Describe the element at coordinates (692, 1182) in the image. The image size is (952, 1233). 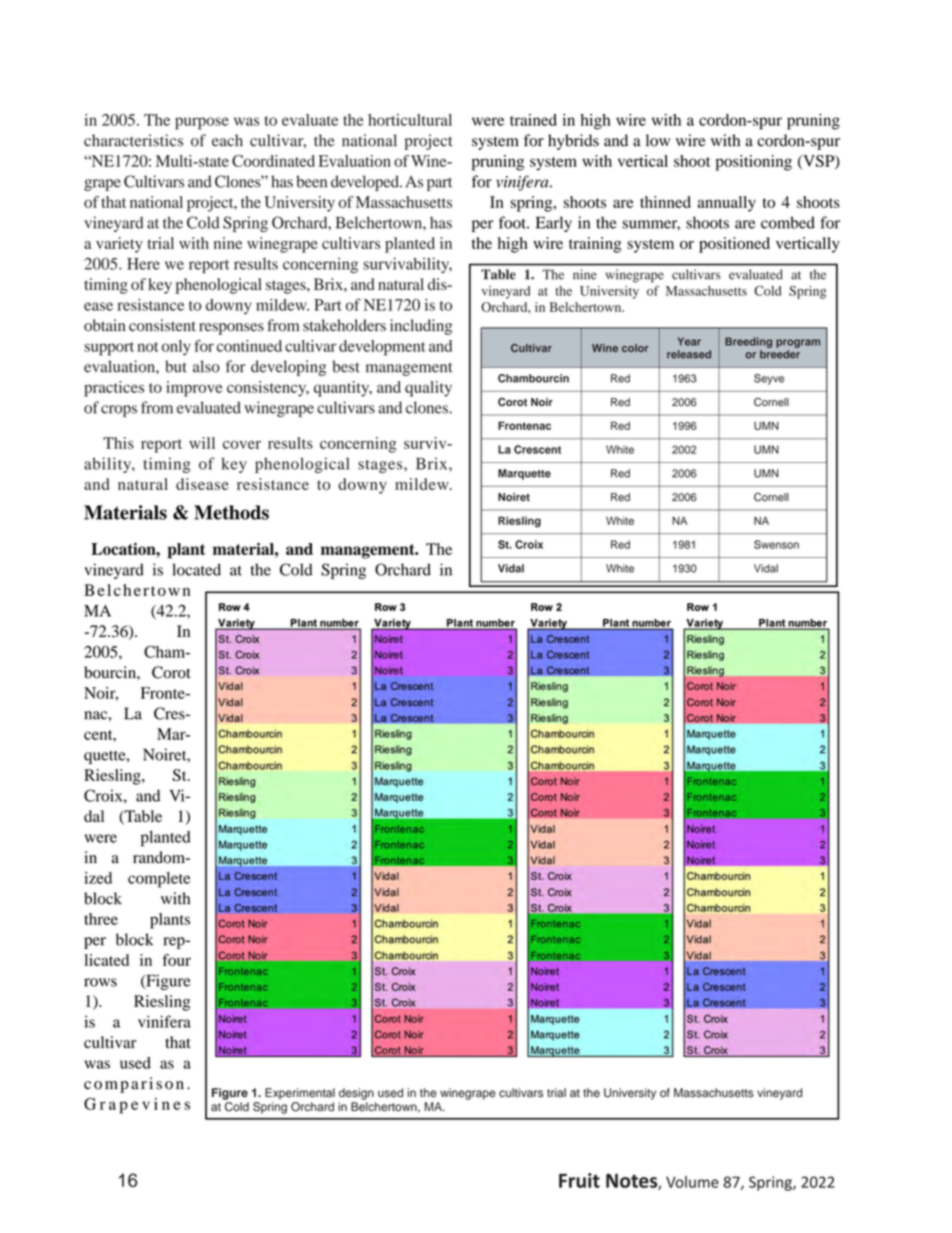
I see `Volume` at that location.
